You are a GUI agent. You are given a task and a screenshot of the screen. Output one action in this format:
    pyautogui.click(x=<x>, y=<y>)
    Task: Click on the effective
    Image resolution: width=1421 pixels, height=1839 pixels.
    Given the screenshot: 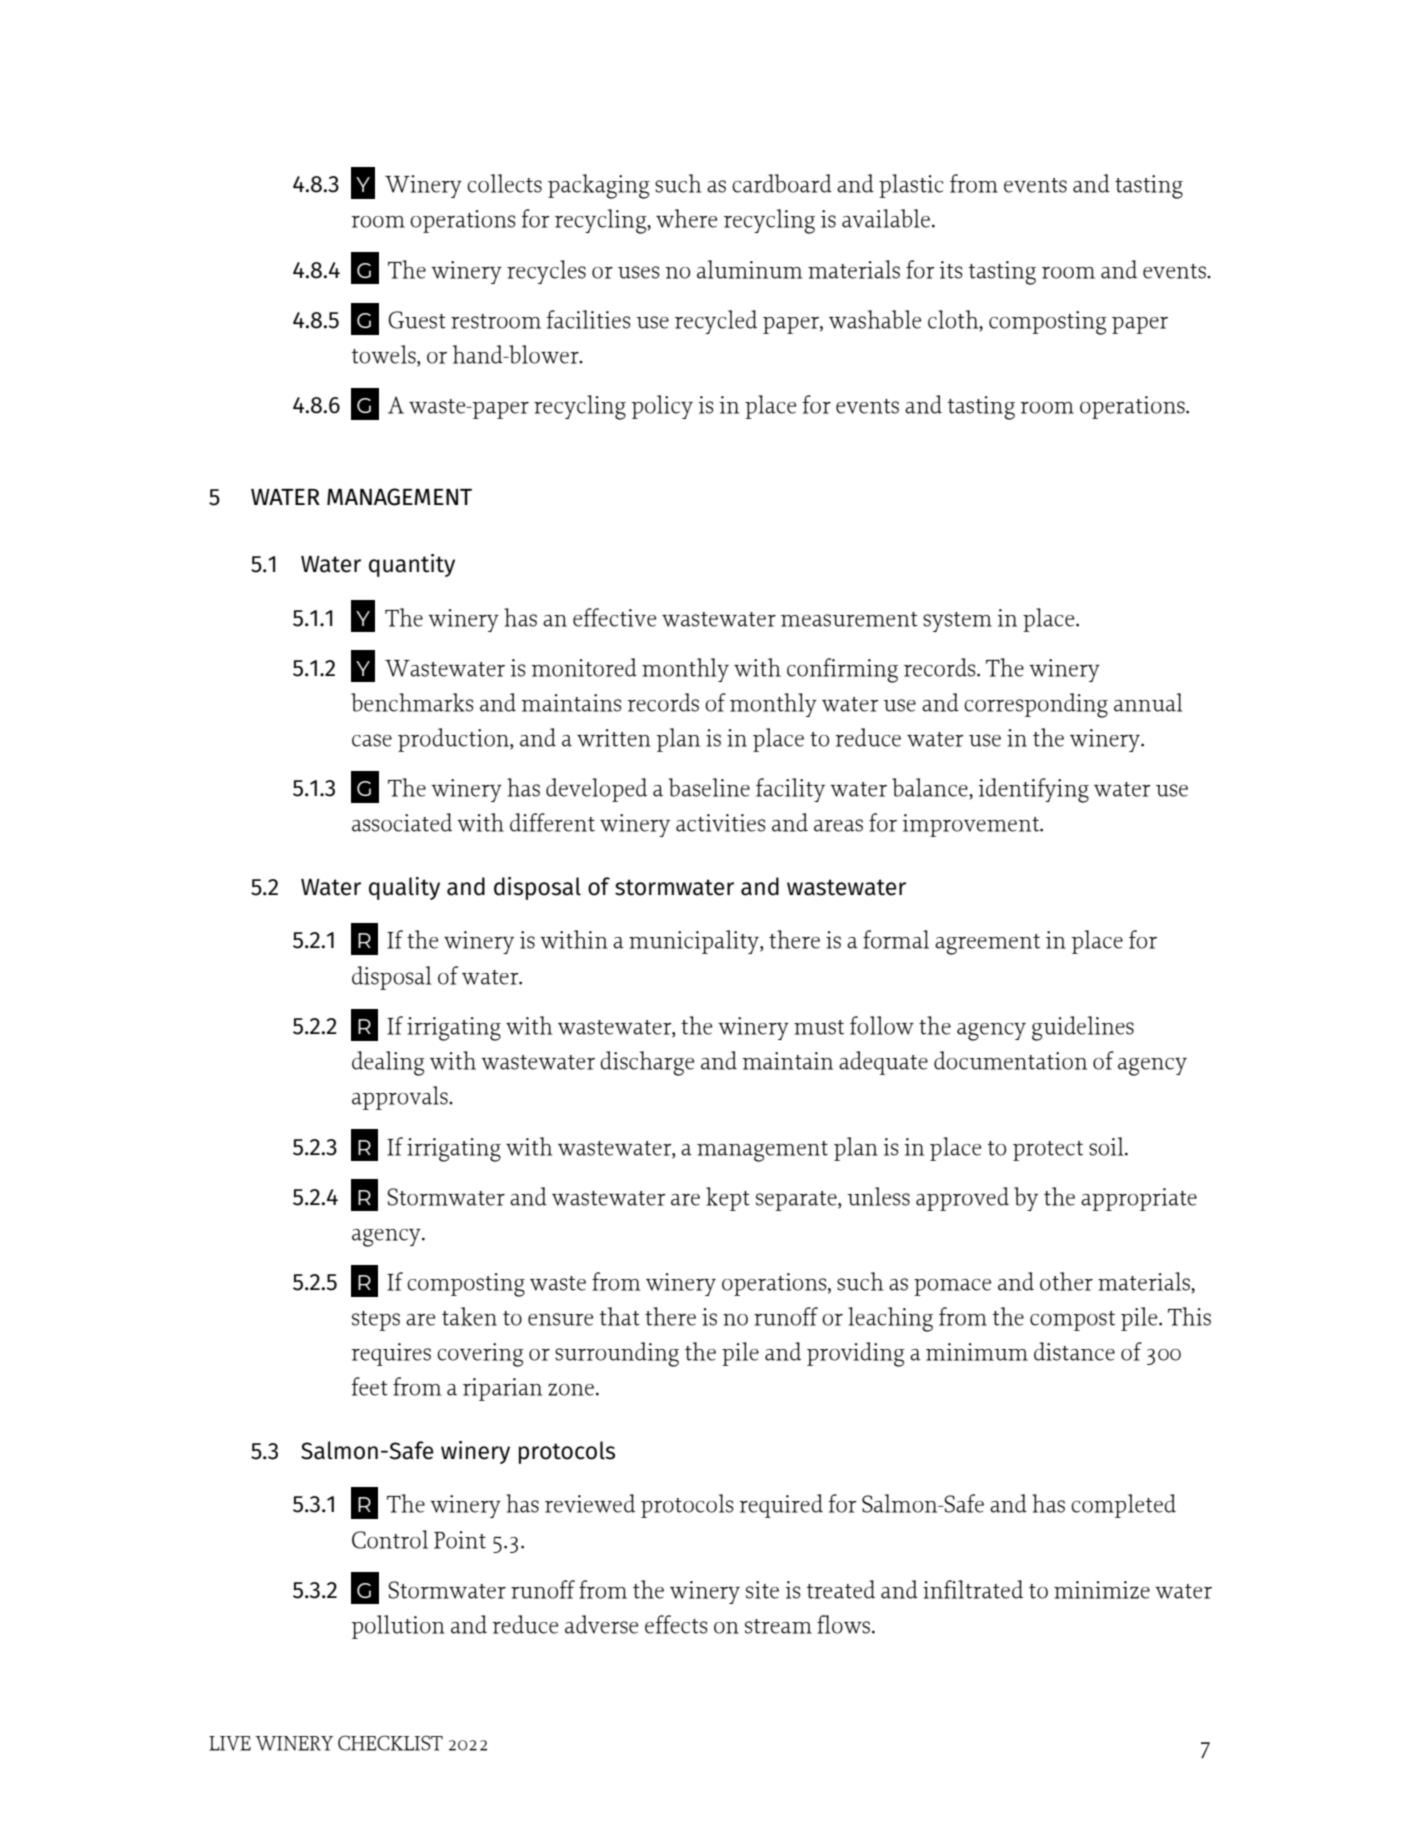 What is the action you would take?
    pyautogui.click(x=614, y=617)
